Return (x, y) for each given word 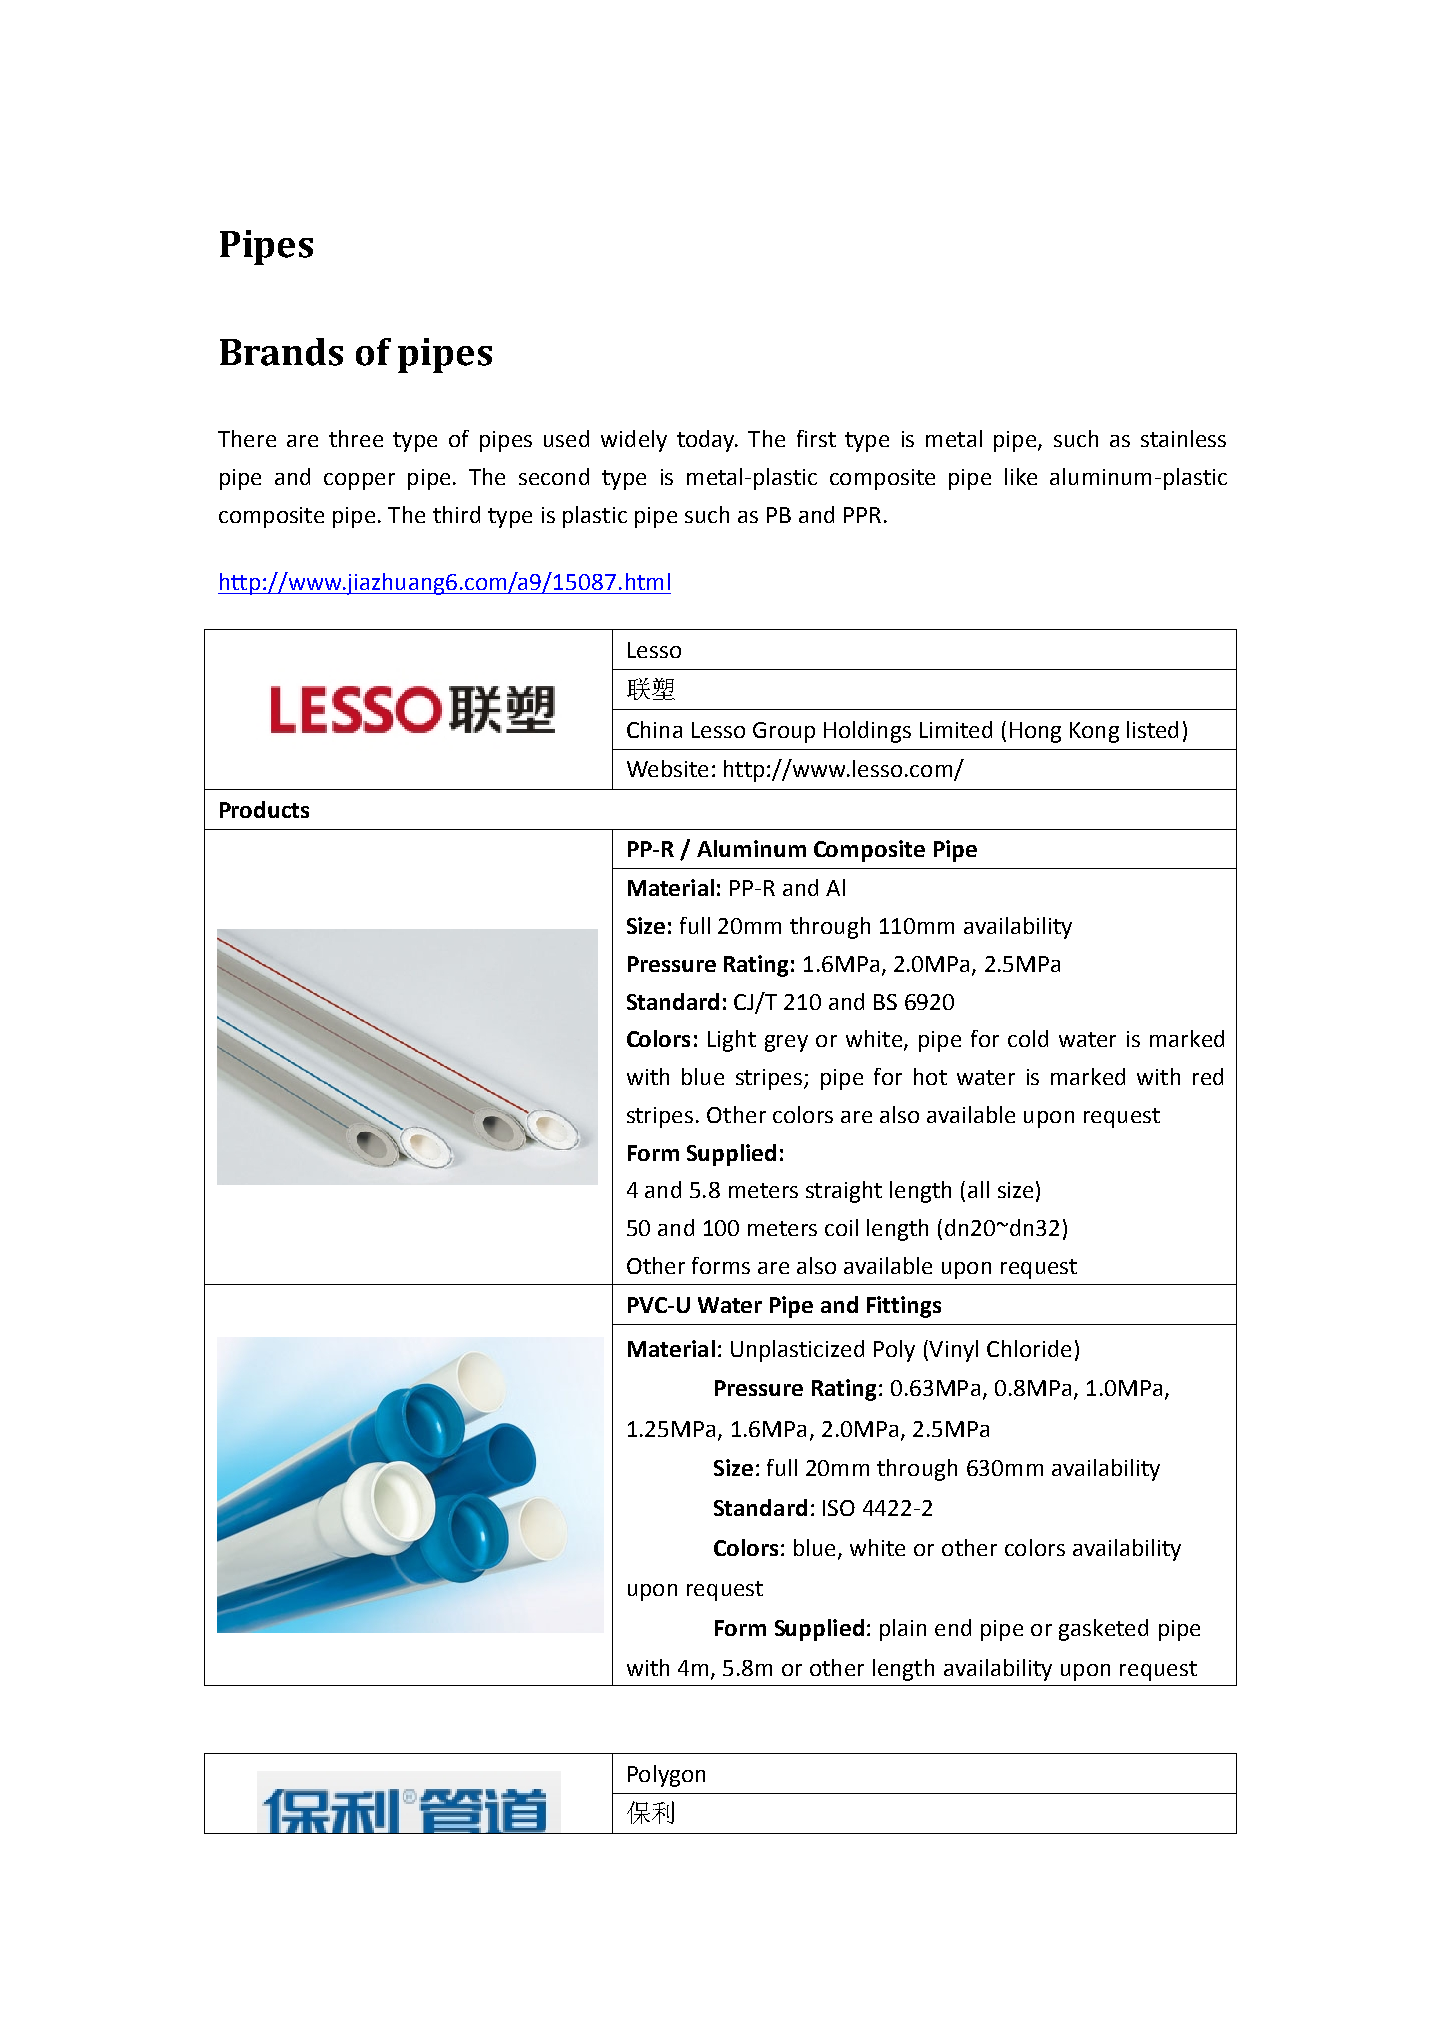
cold (1028, 1038)
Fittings (904, 1307)
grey (786, 1043)
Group (784, 732)
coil (841, 1227)
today (707, 441)
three (356, 438)
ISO (839, 1508)
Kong (1094, 732)
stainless (1183, 438)
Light (732, 1041)
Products (264, 809)
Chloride (1029, 1348)
